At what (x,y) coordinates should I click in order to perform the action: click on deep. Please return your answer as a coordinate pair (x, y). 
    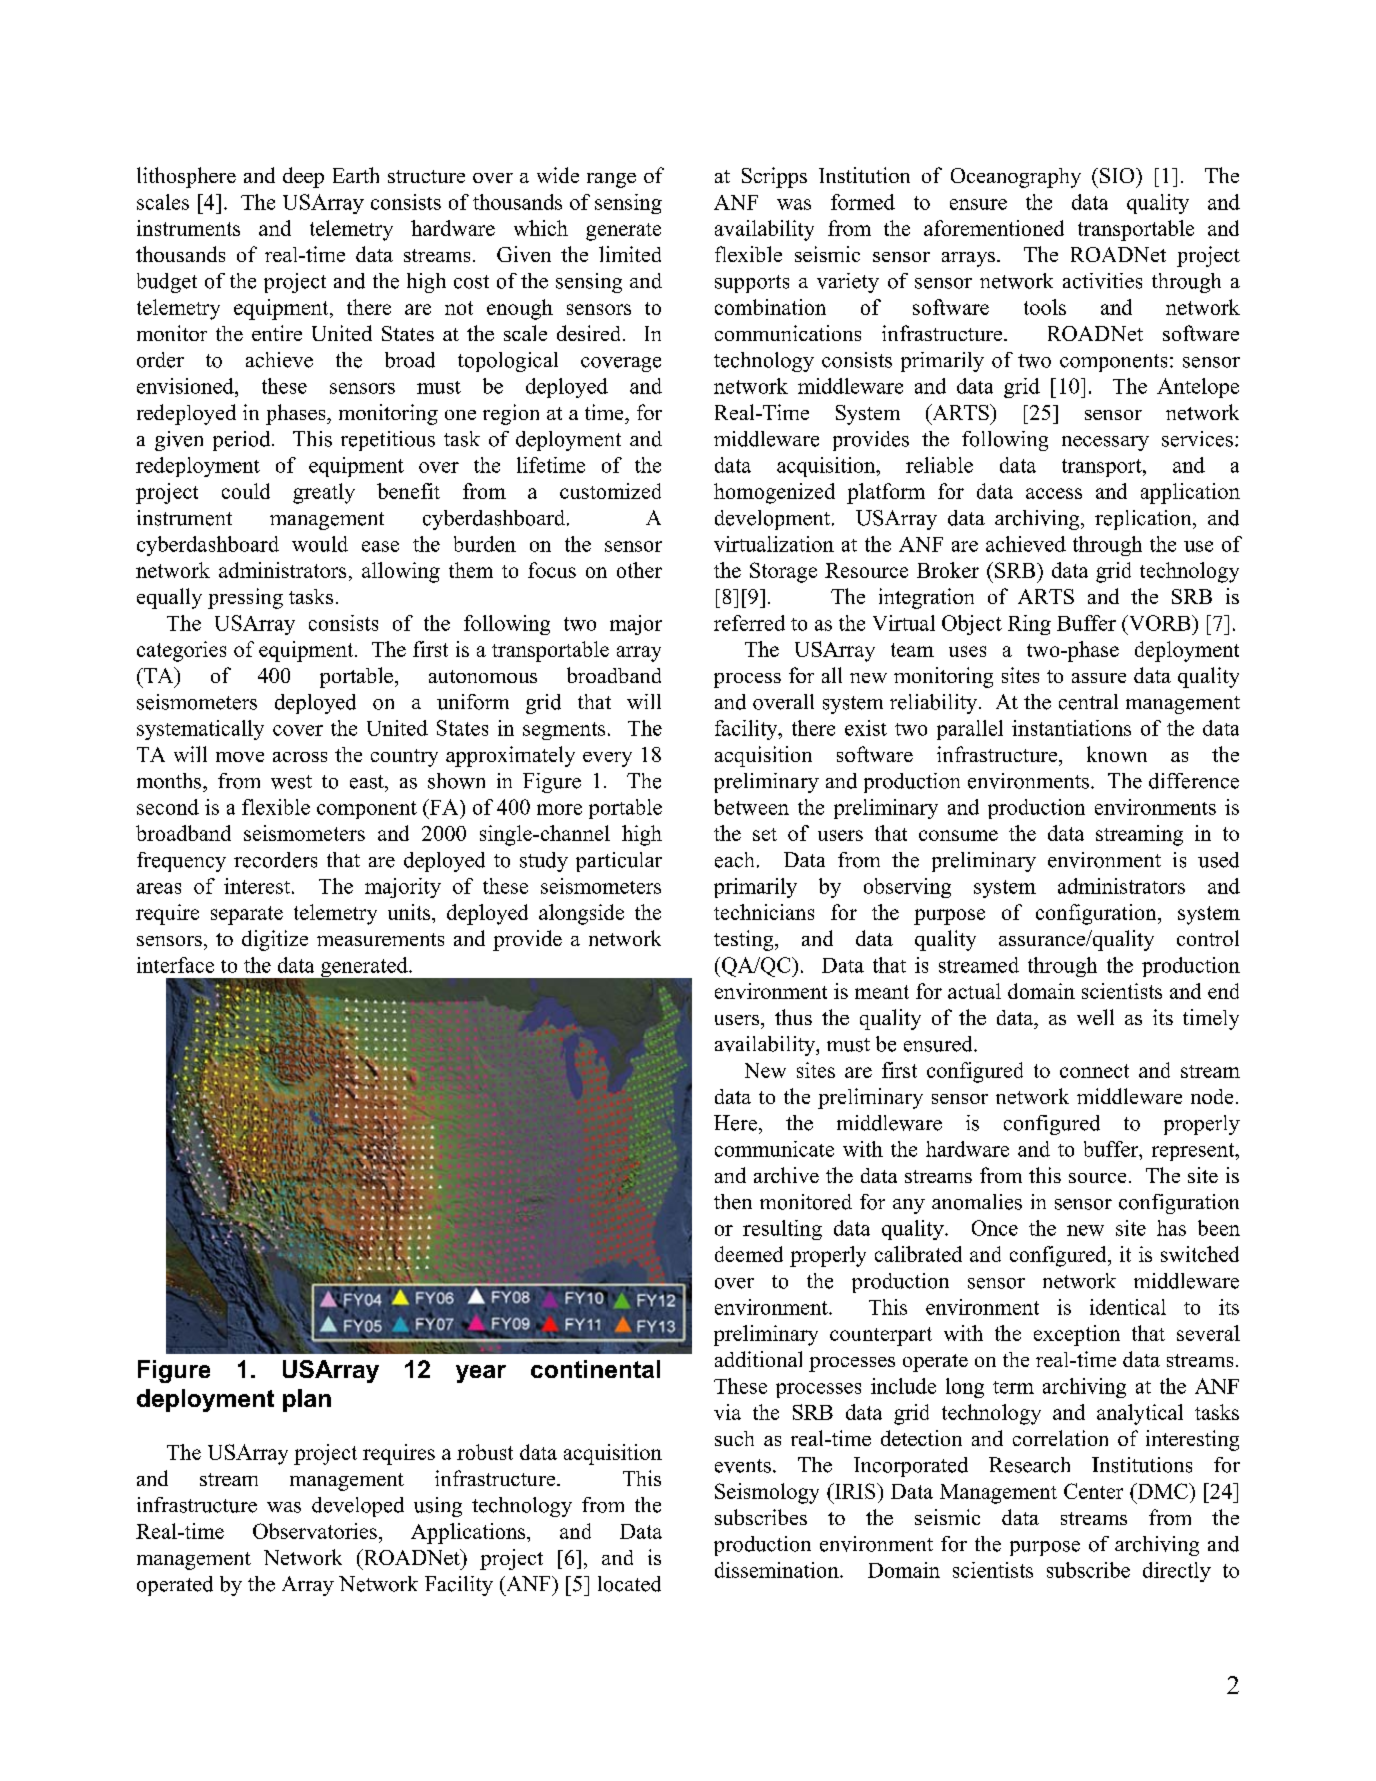
    Looking at the image, I should click on (303, 177).
